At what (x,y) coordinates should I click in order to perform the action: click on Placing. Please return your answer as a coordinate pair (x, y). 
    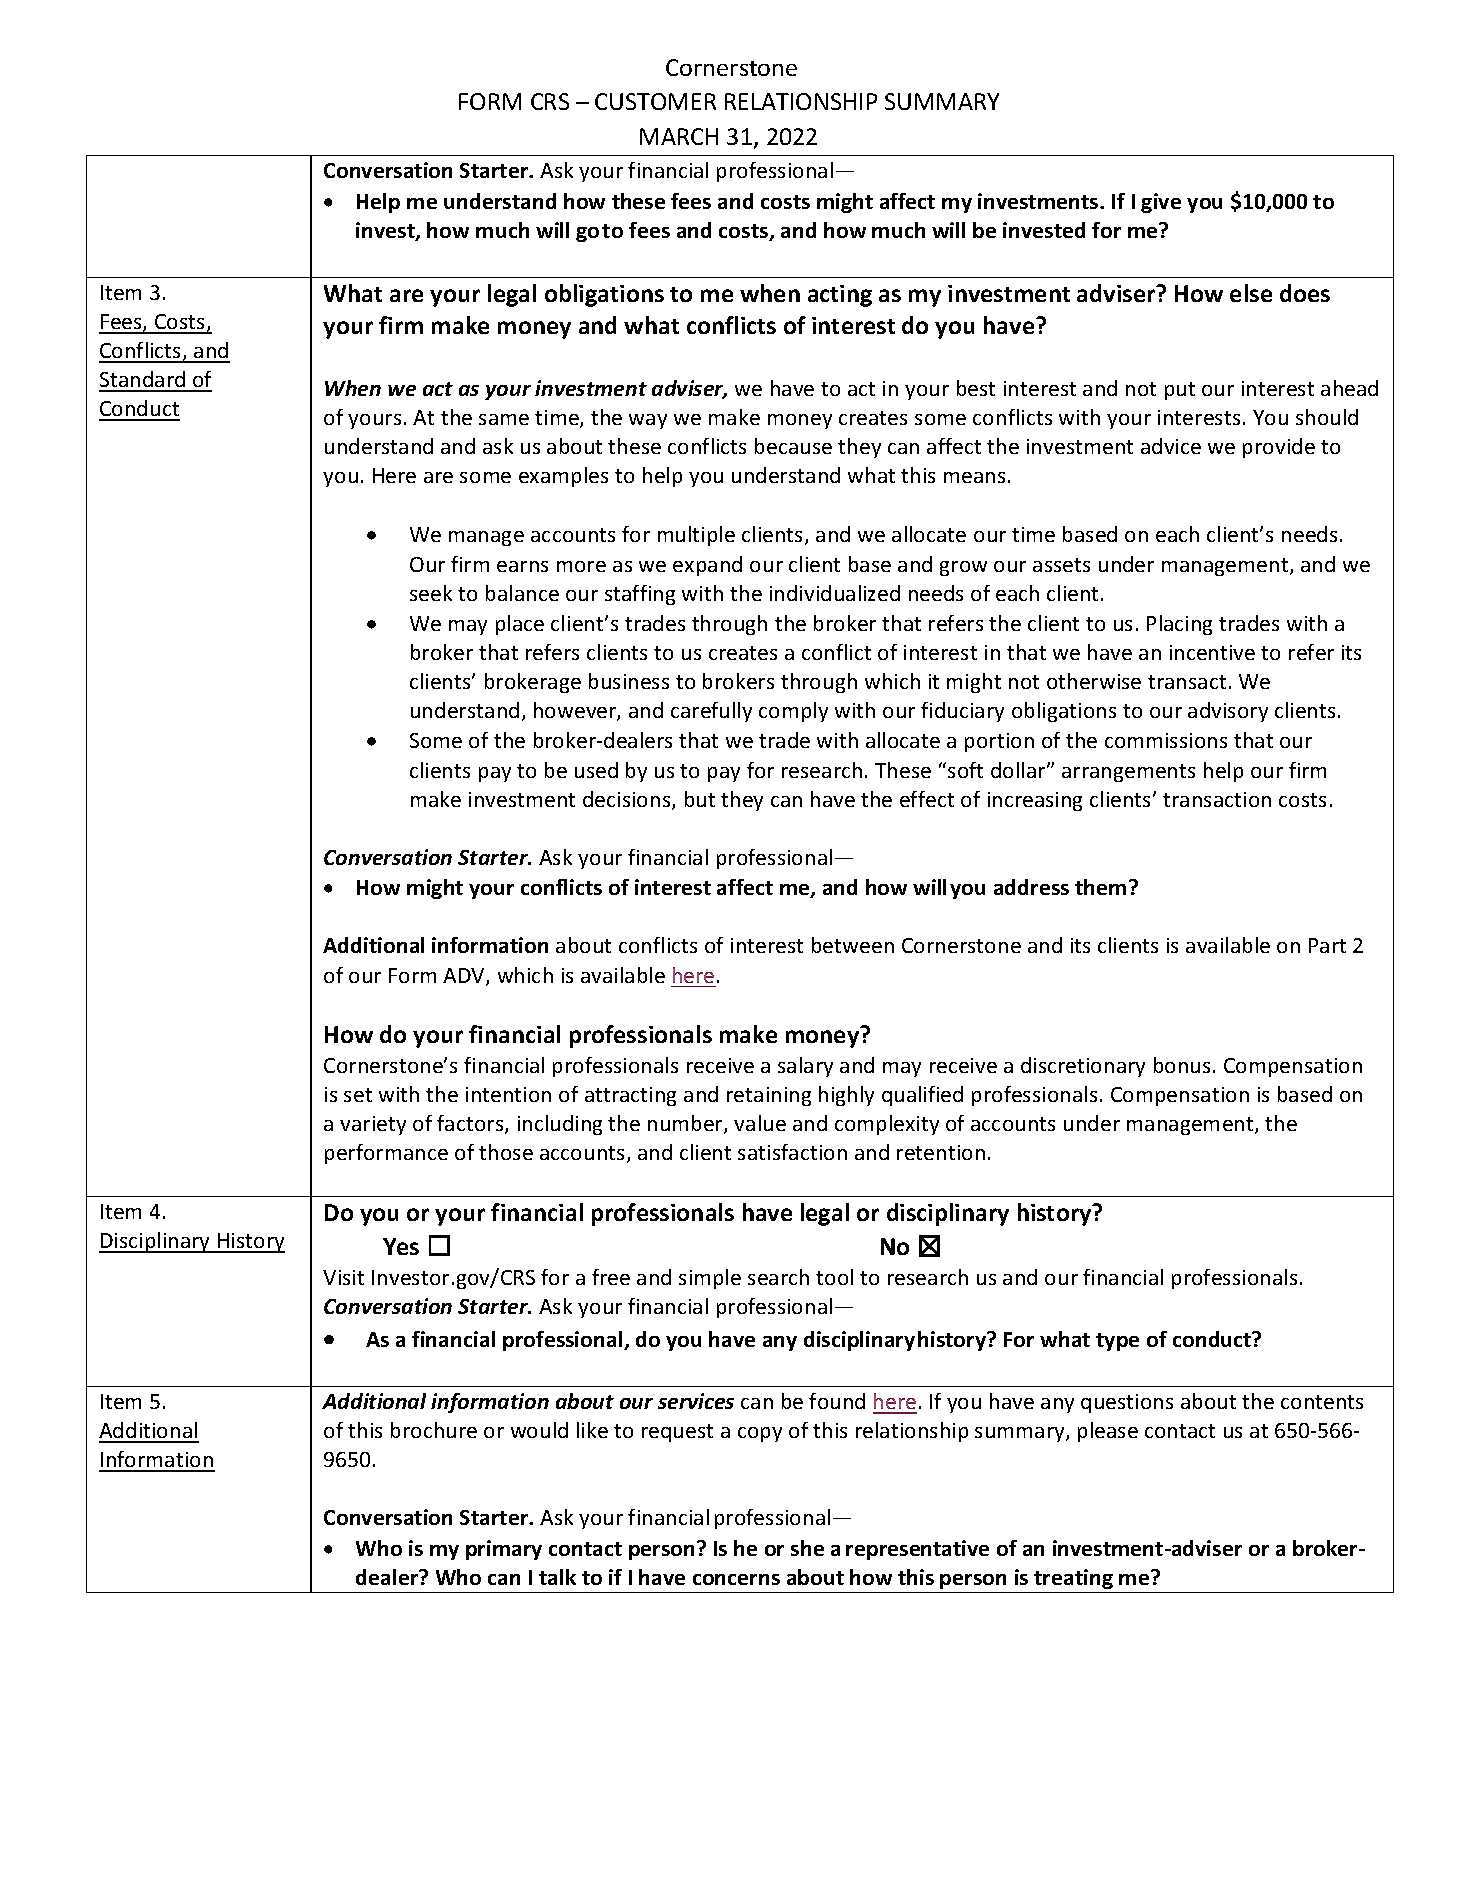
    Looking at the image, I should click on (1179, 625).
